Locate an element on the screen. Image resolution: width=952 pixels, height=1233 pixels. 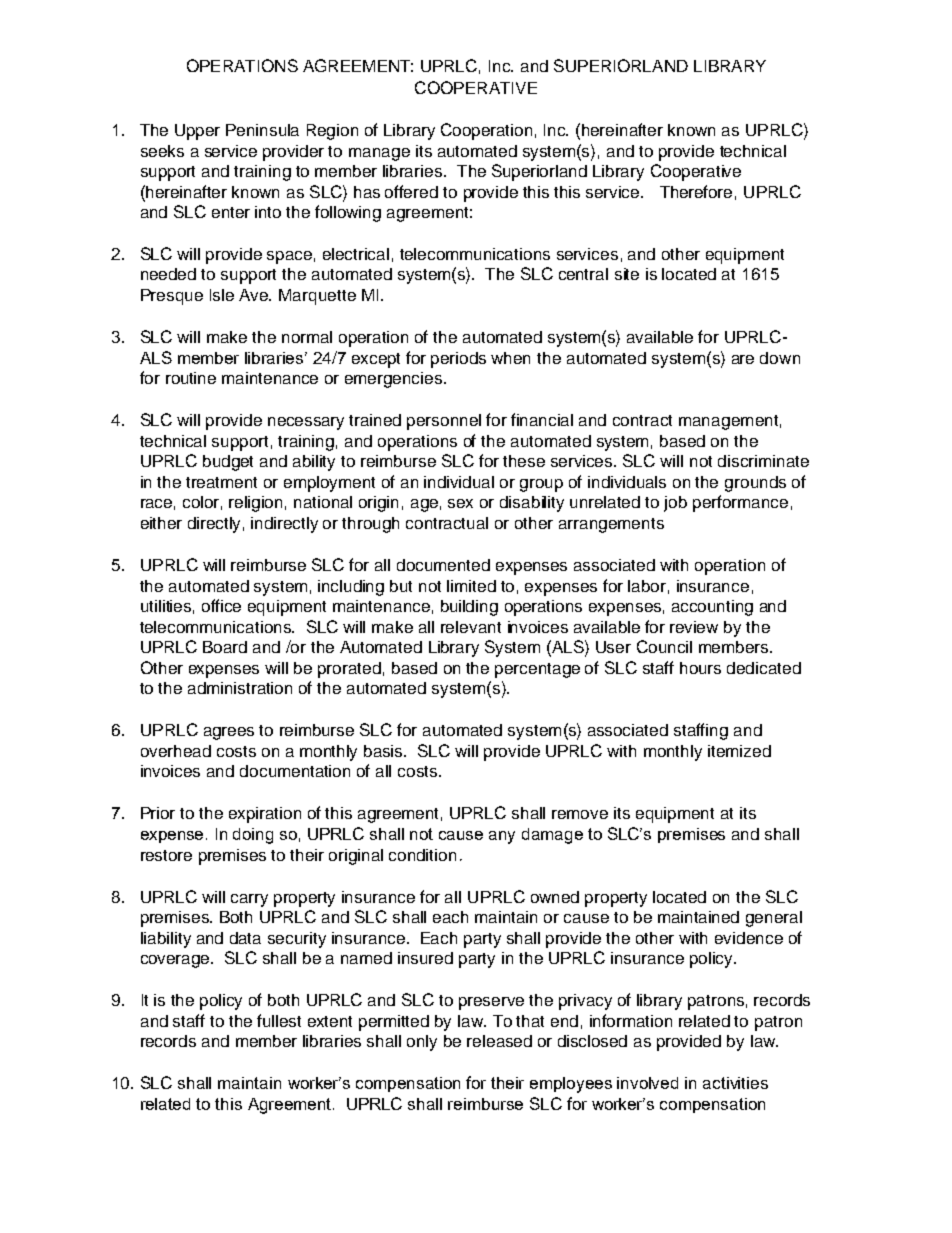
activities is located at coordinates (735, 1083).
